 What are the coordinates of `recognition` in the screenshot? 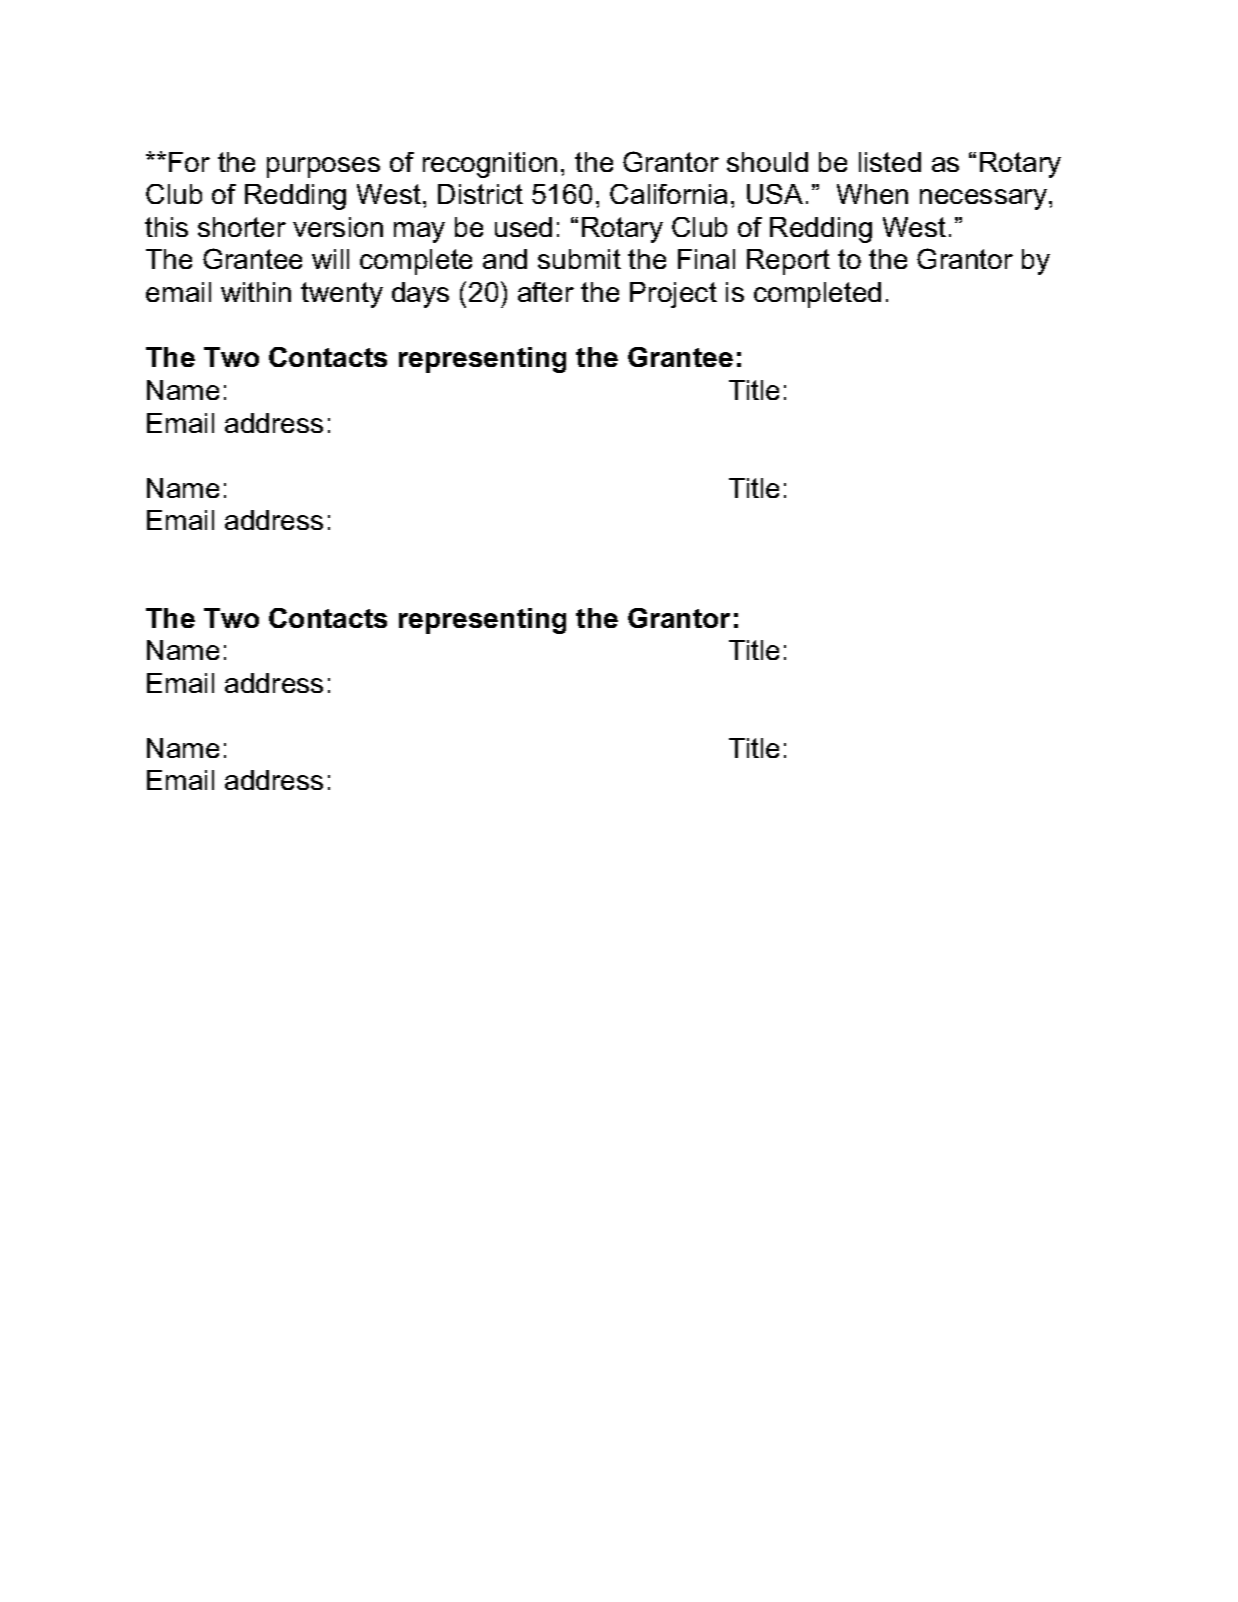 It's located at (490, 165).
